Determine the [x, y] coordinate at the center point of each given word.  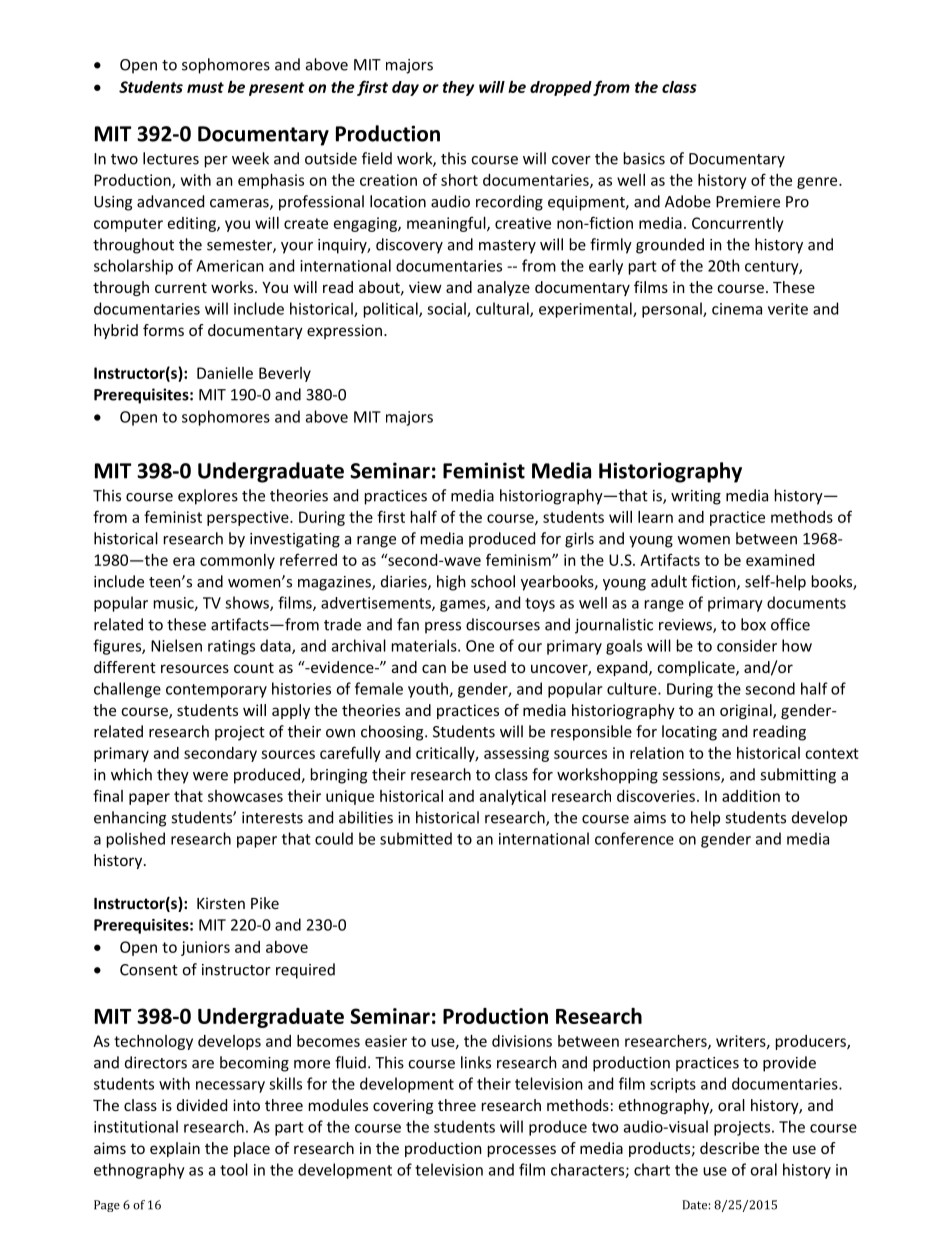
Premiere [748, 202]
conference [634, 838]
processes [522, 1151]
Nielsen [176, 645]
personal [673, 310]
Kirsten [221, 903]
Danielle [225, 373]
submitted [416, 838]
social [447, 309]
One [480, 646]
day [405, 88]
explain [175, 1149]
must [205, 87]
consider [747, 645]
